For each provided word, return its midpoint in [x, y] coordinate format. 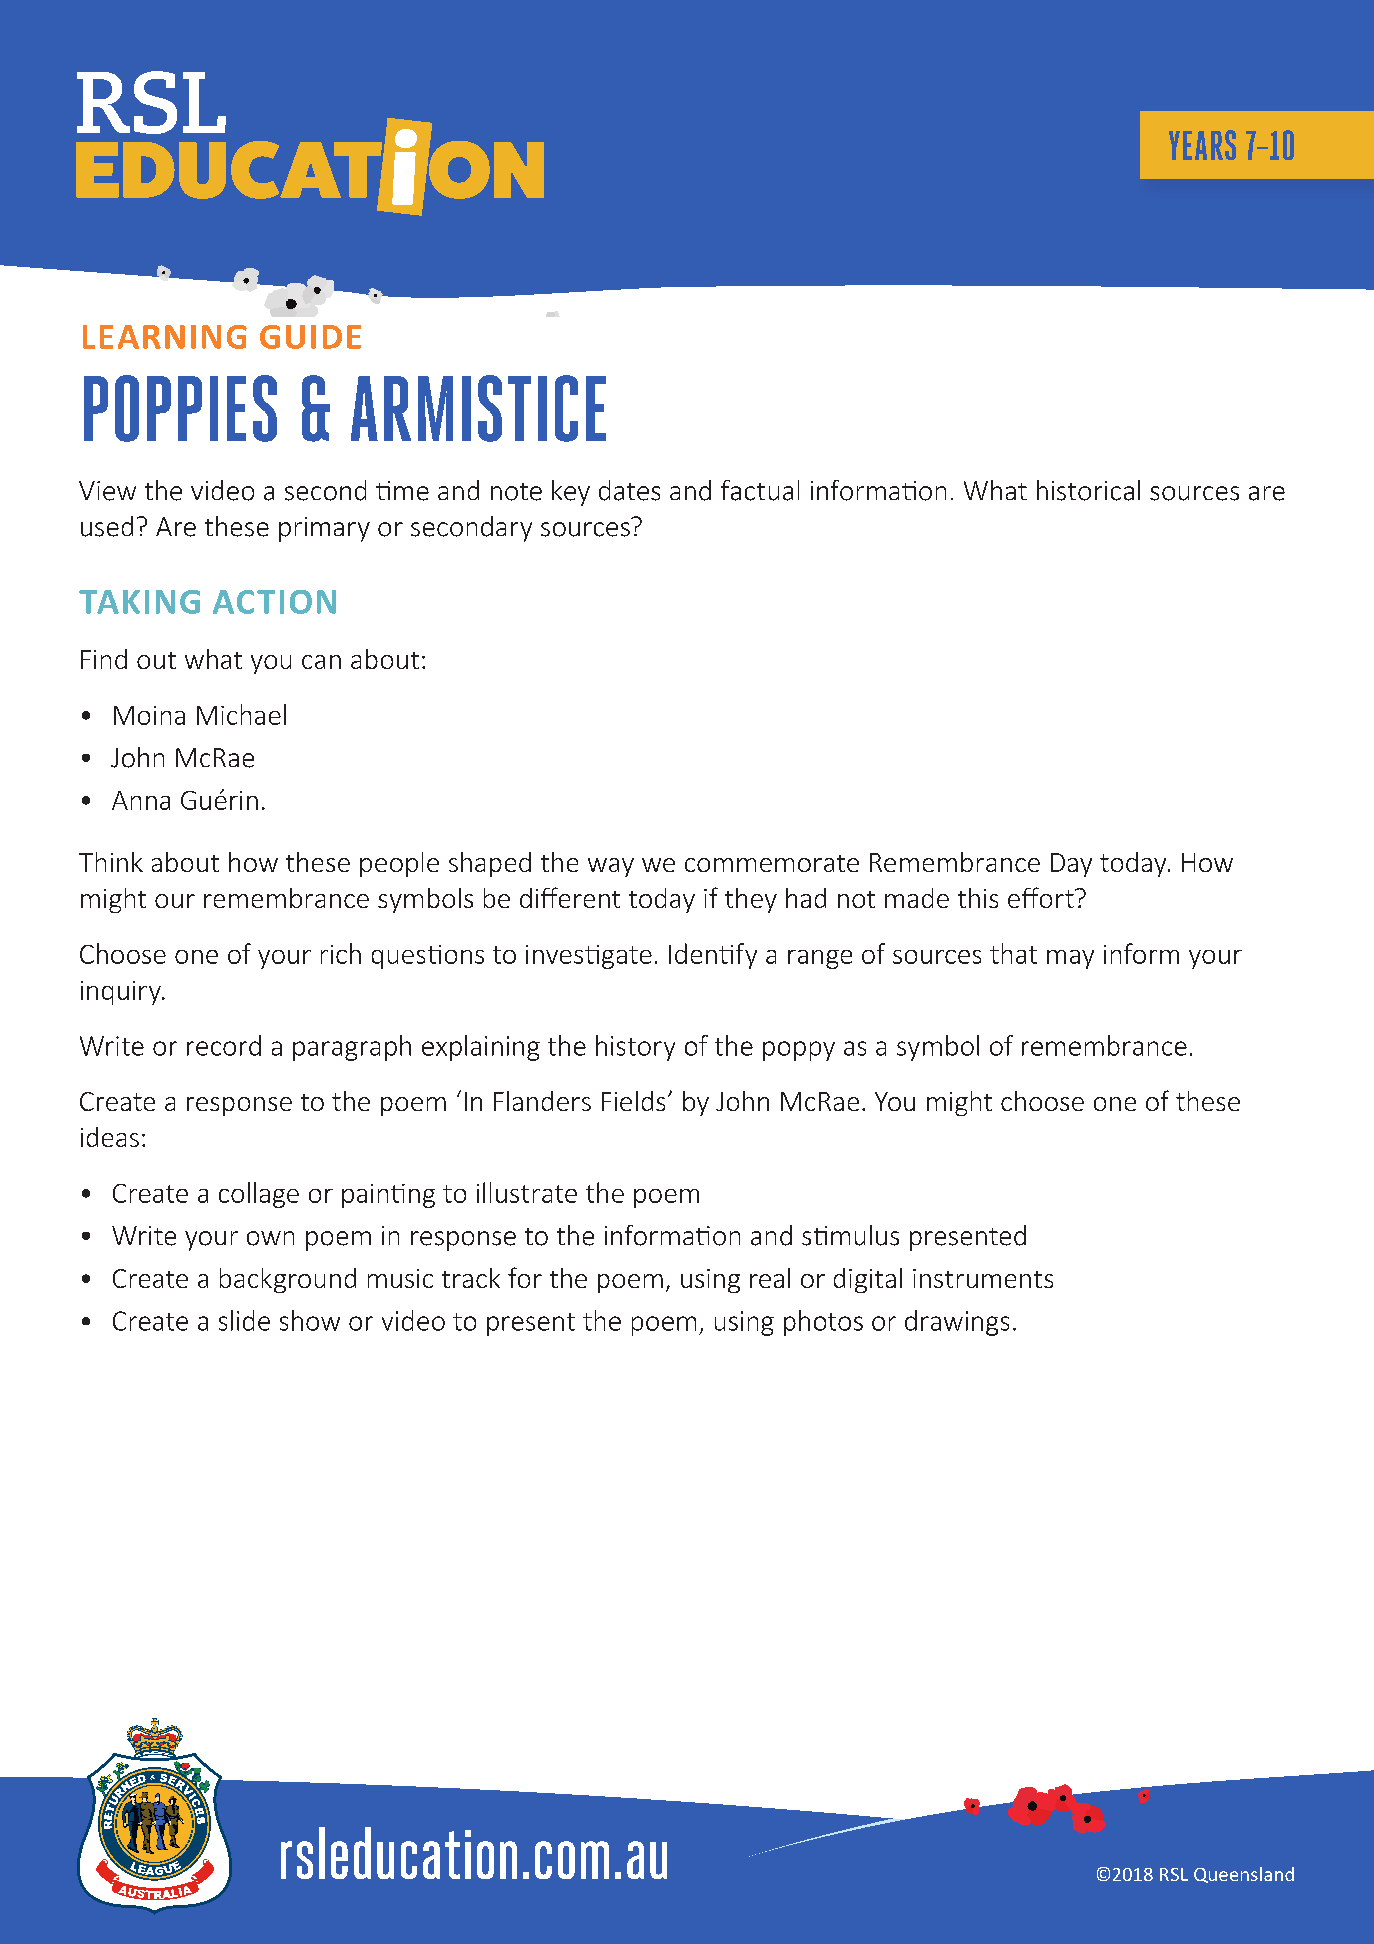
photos [823, 1323]
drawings [957, 1323]
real [770, 1278]
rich [341, 953]
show [310, 1320]
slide [244, 1320]
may [1070, 959]
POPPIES [180, 408]
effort [1042, 897]
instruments [983, 1278]
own [270, 1238]
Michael [241, 714]
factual [760, 490]
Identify [713, 956]
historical [1088, 490]
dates [629, 490]
